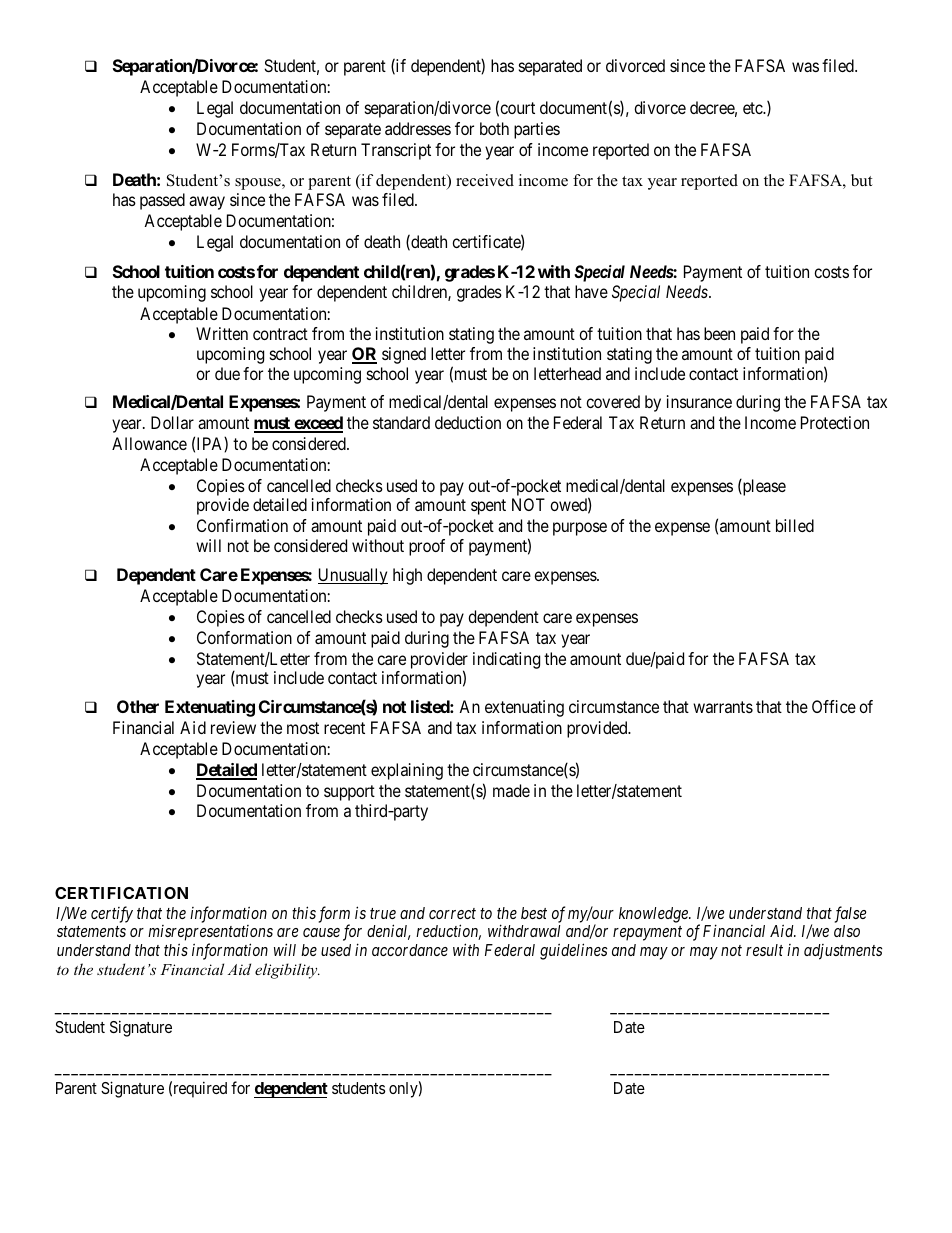 This screenshot has width=952, height=1233. I want to click on warrants, so click(723, 707).
